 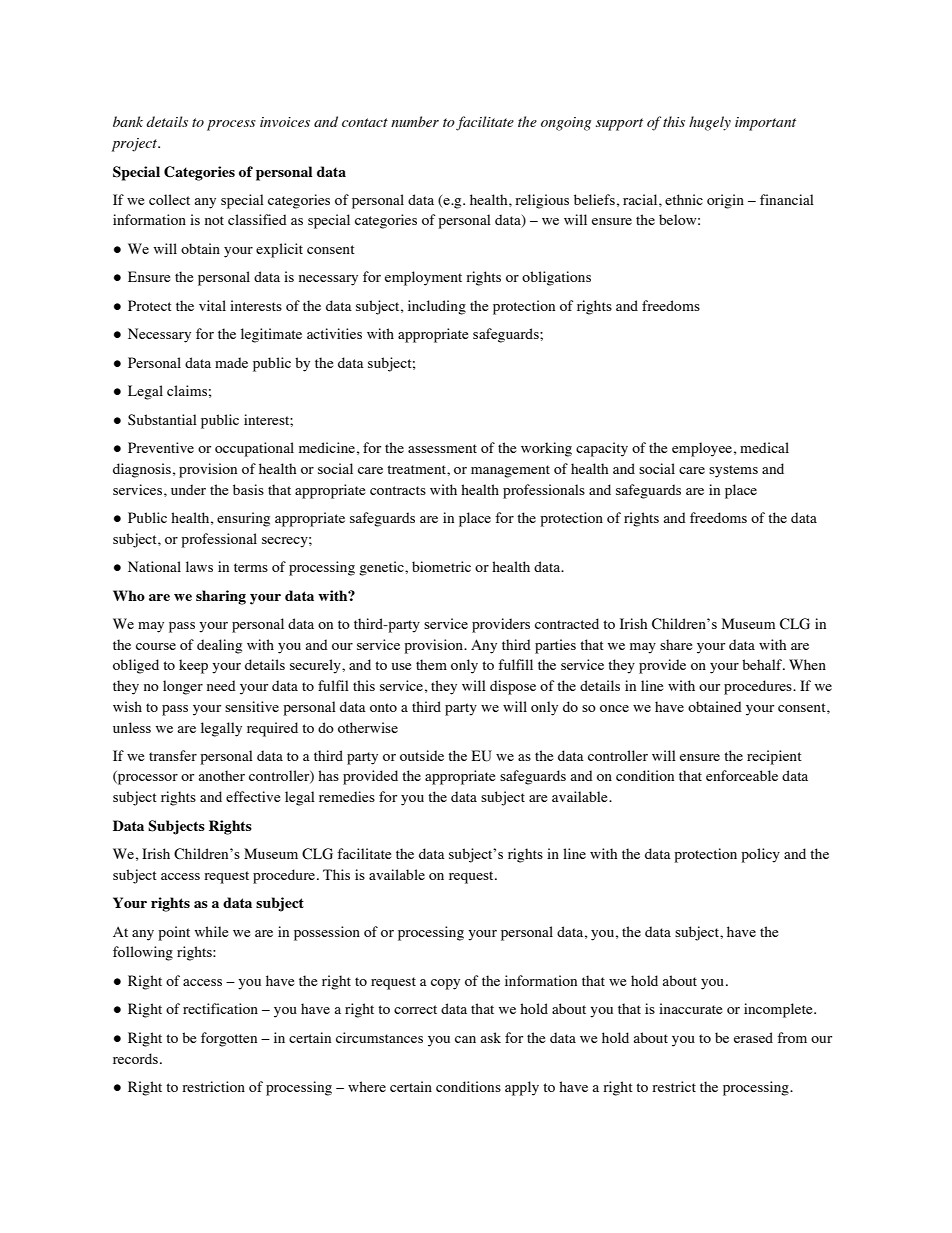 What do you see at coordinates (253, 796) in the screenshot?
I see `effective` at bounding box center [253, 796].
